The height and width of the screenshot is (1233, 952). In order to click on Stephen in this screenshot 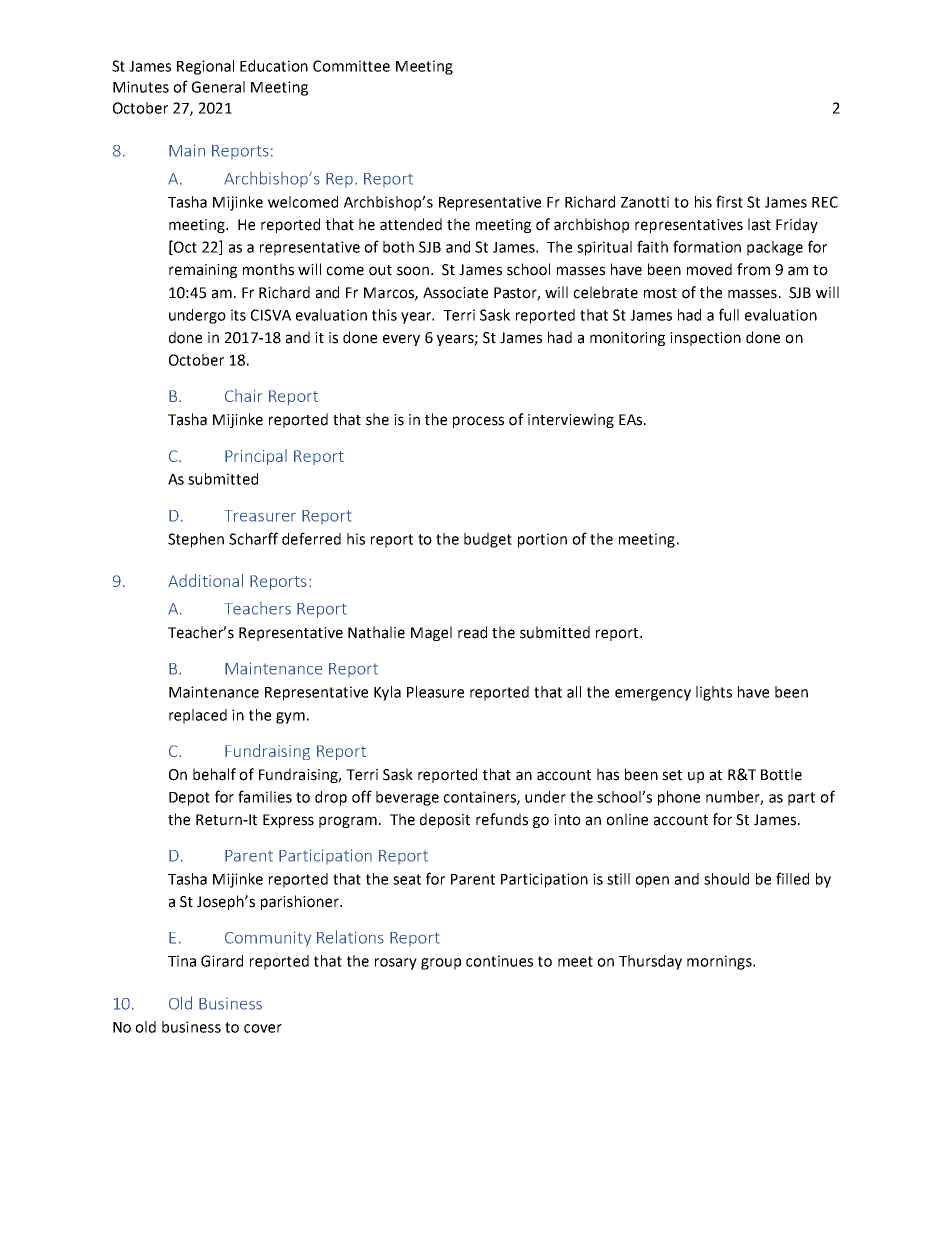, I will do `click(196, 540)`.
